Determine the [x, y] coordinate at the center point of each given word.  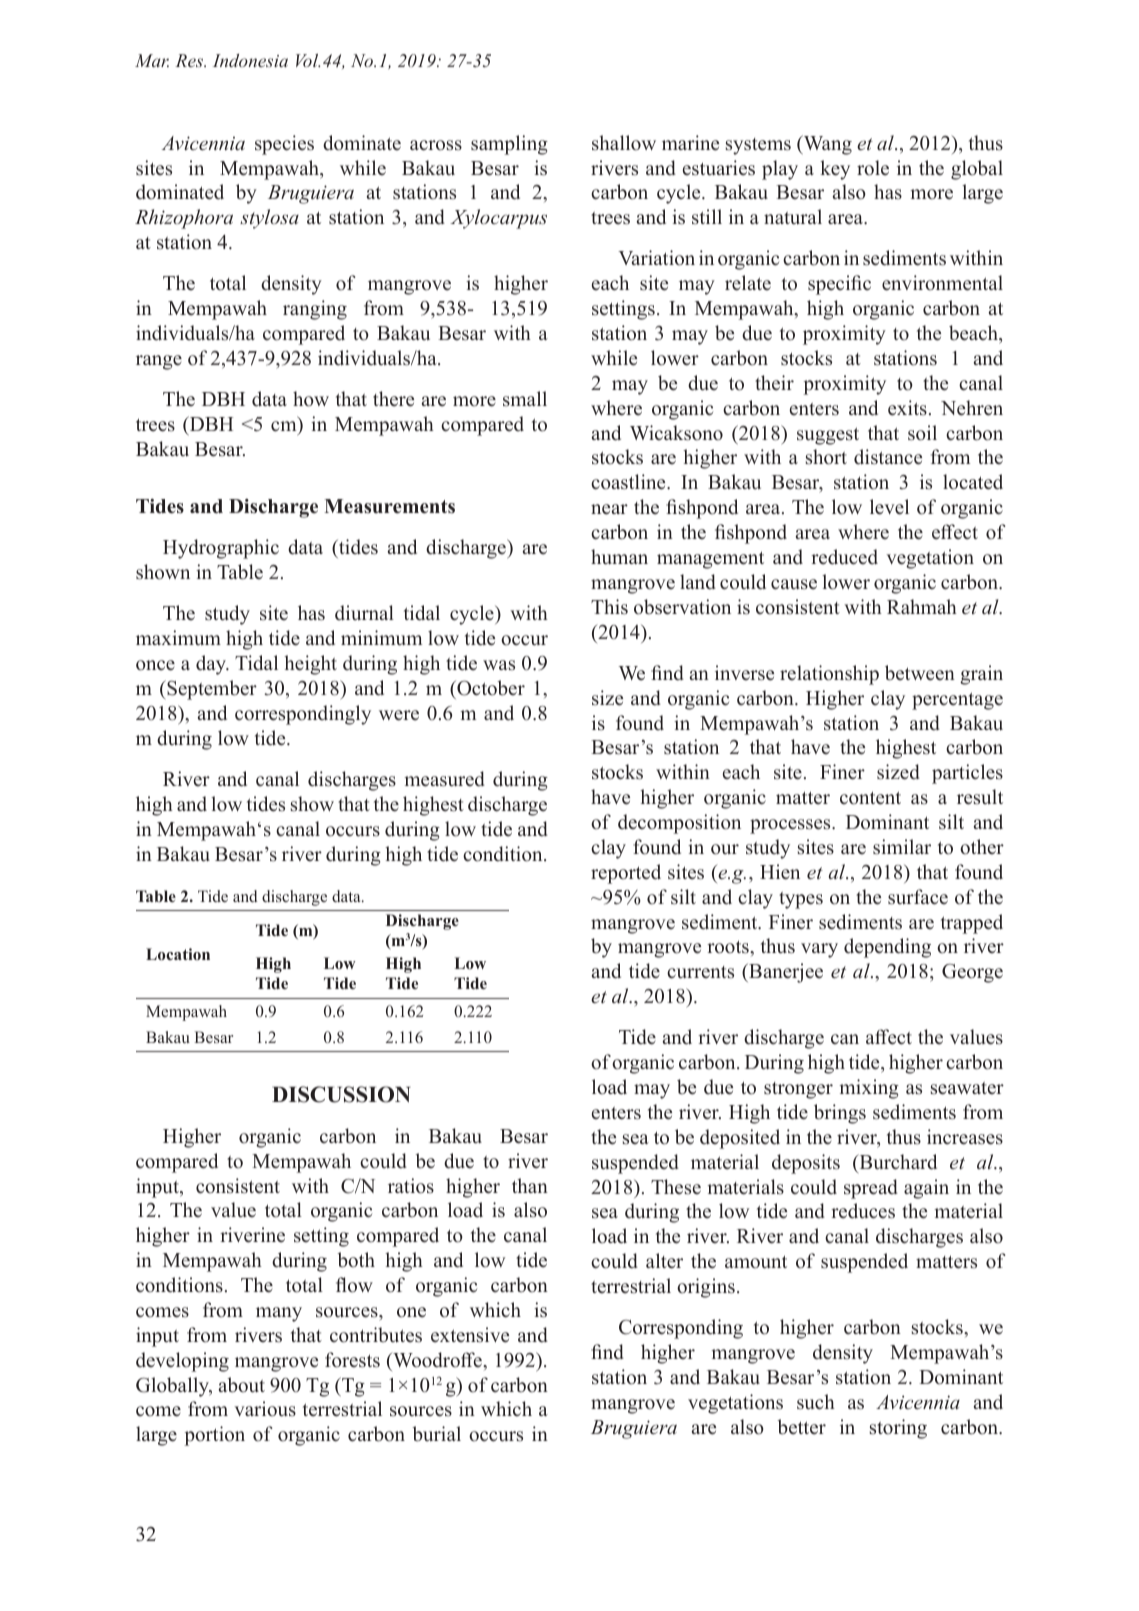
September [211, 690]
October [490, 688]
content [870, 798]
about [242, 1385]
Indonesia [250, 60]
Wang [826, 145]
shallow [624, 143]
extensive [470, 1335]
